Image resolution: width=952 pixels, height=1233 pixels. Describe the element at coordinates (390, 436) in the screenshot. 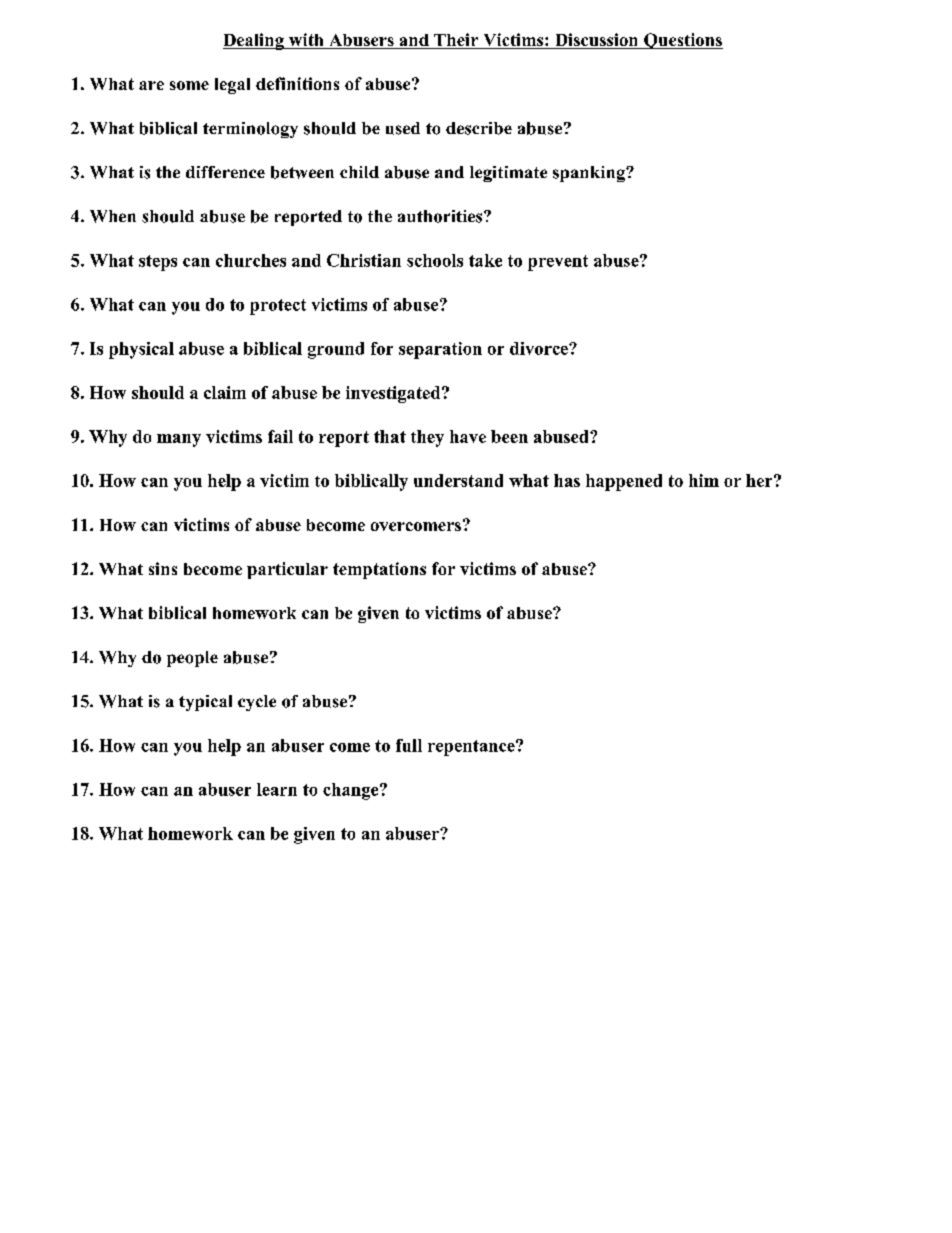

I see `that` at that location.
